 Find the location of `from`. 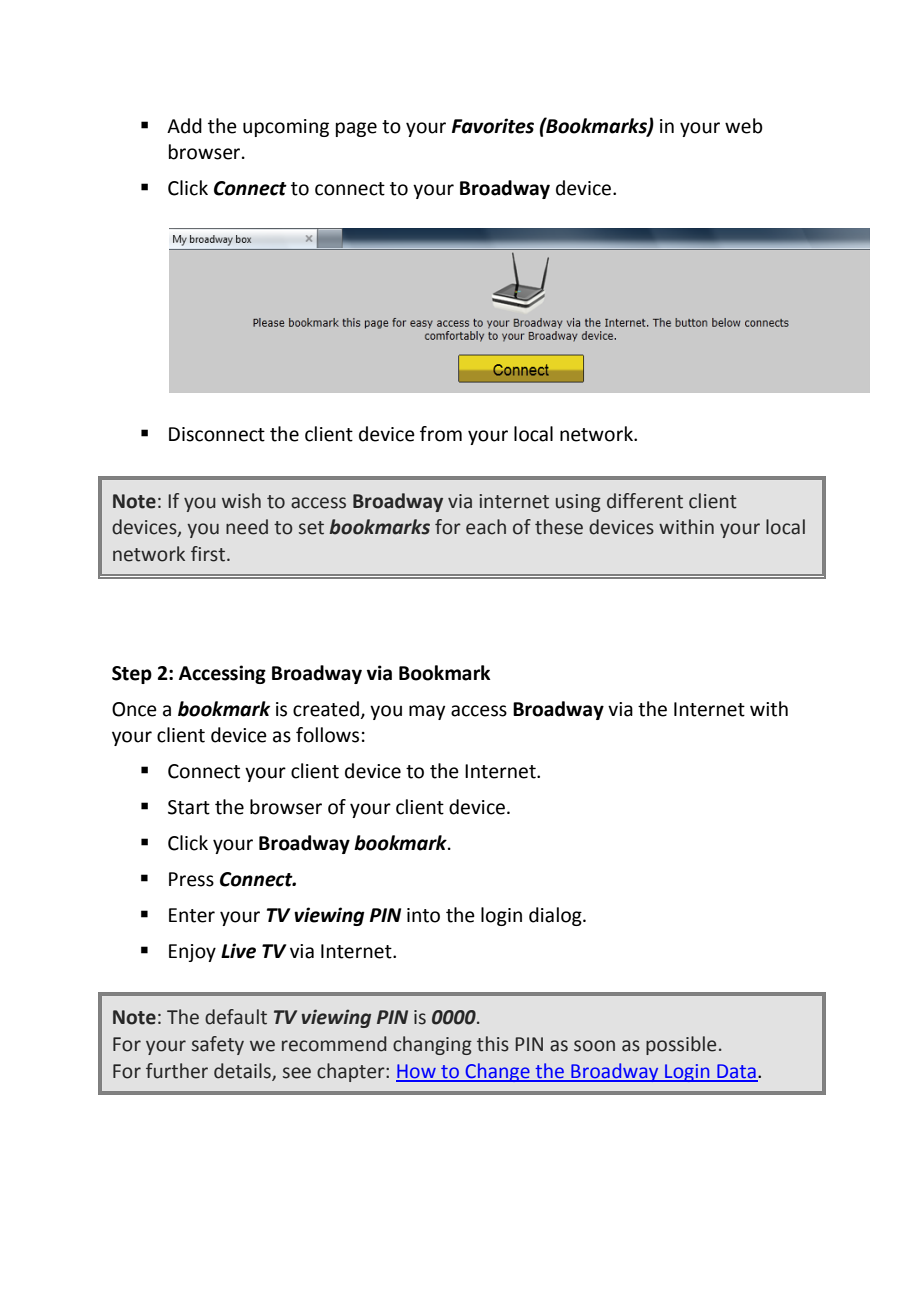

from is located at coordinates (441, 434).
